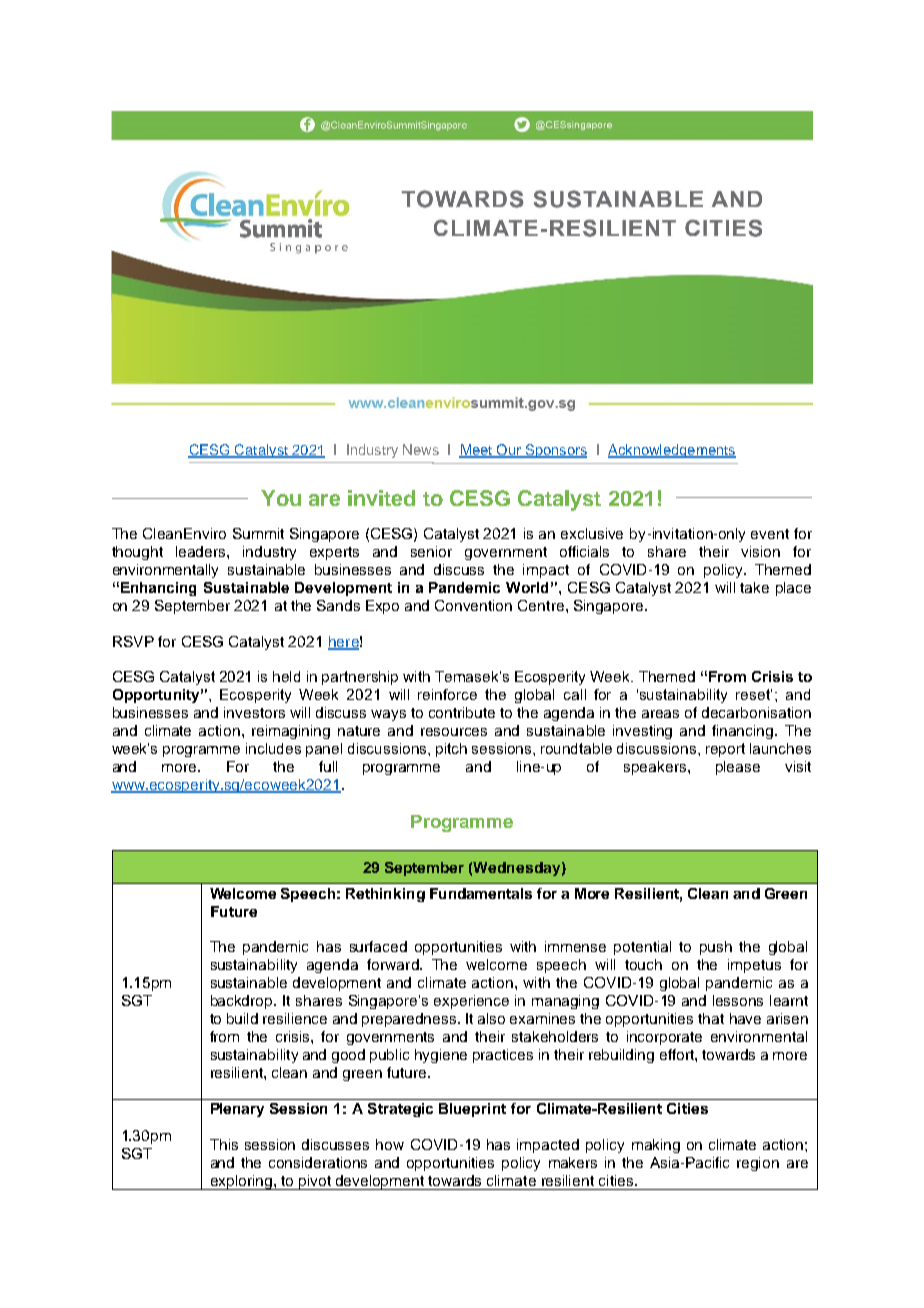 The height and width of the image is (1308, 924). Describe the element at coordinates (224, 1144) in the image. I see `This` at that location.
